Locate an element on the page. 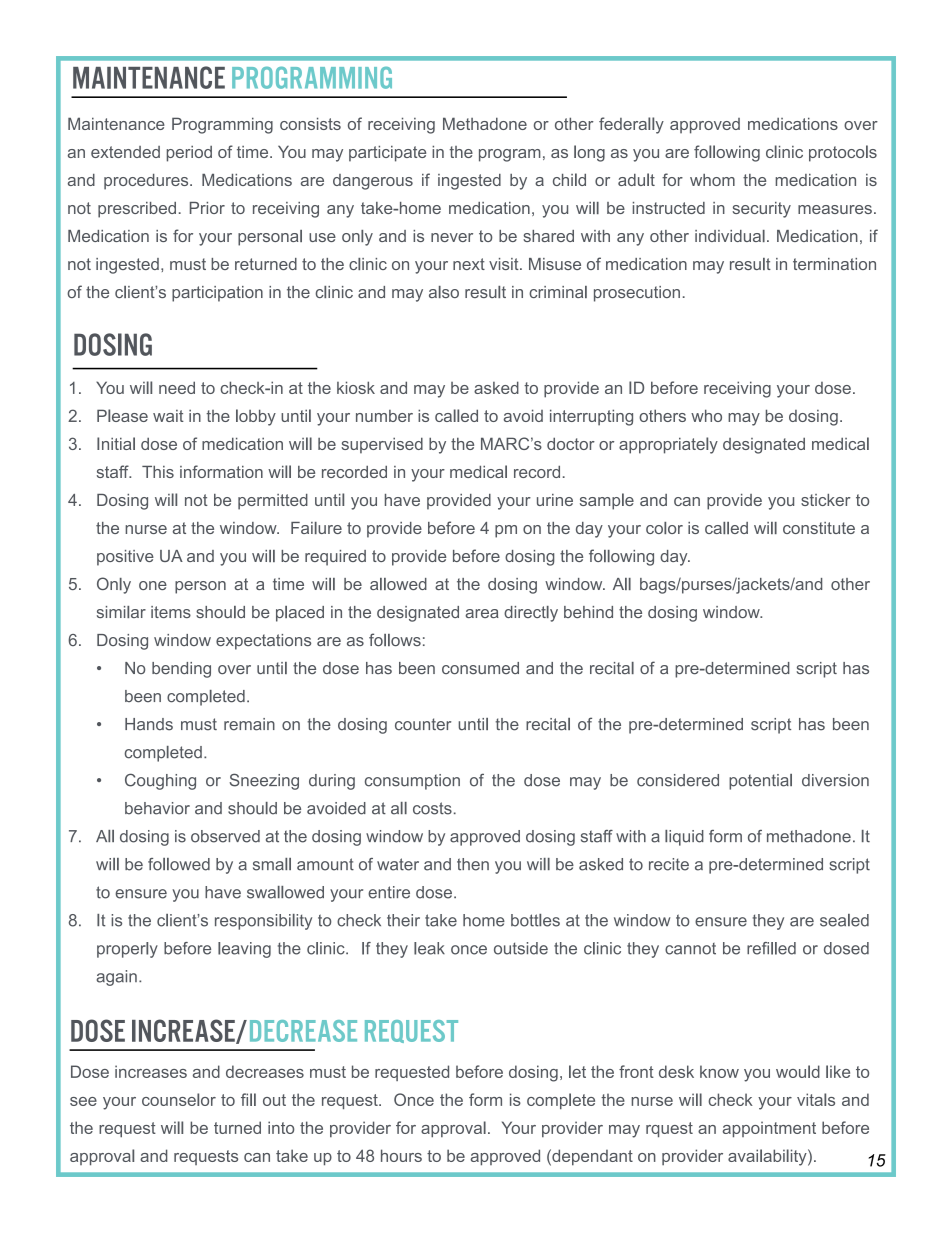 This page has width=952, height=1233. area is located at coordinates (482, 613).
